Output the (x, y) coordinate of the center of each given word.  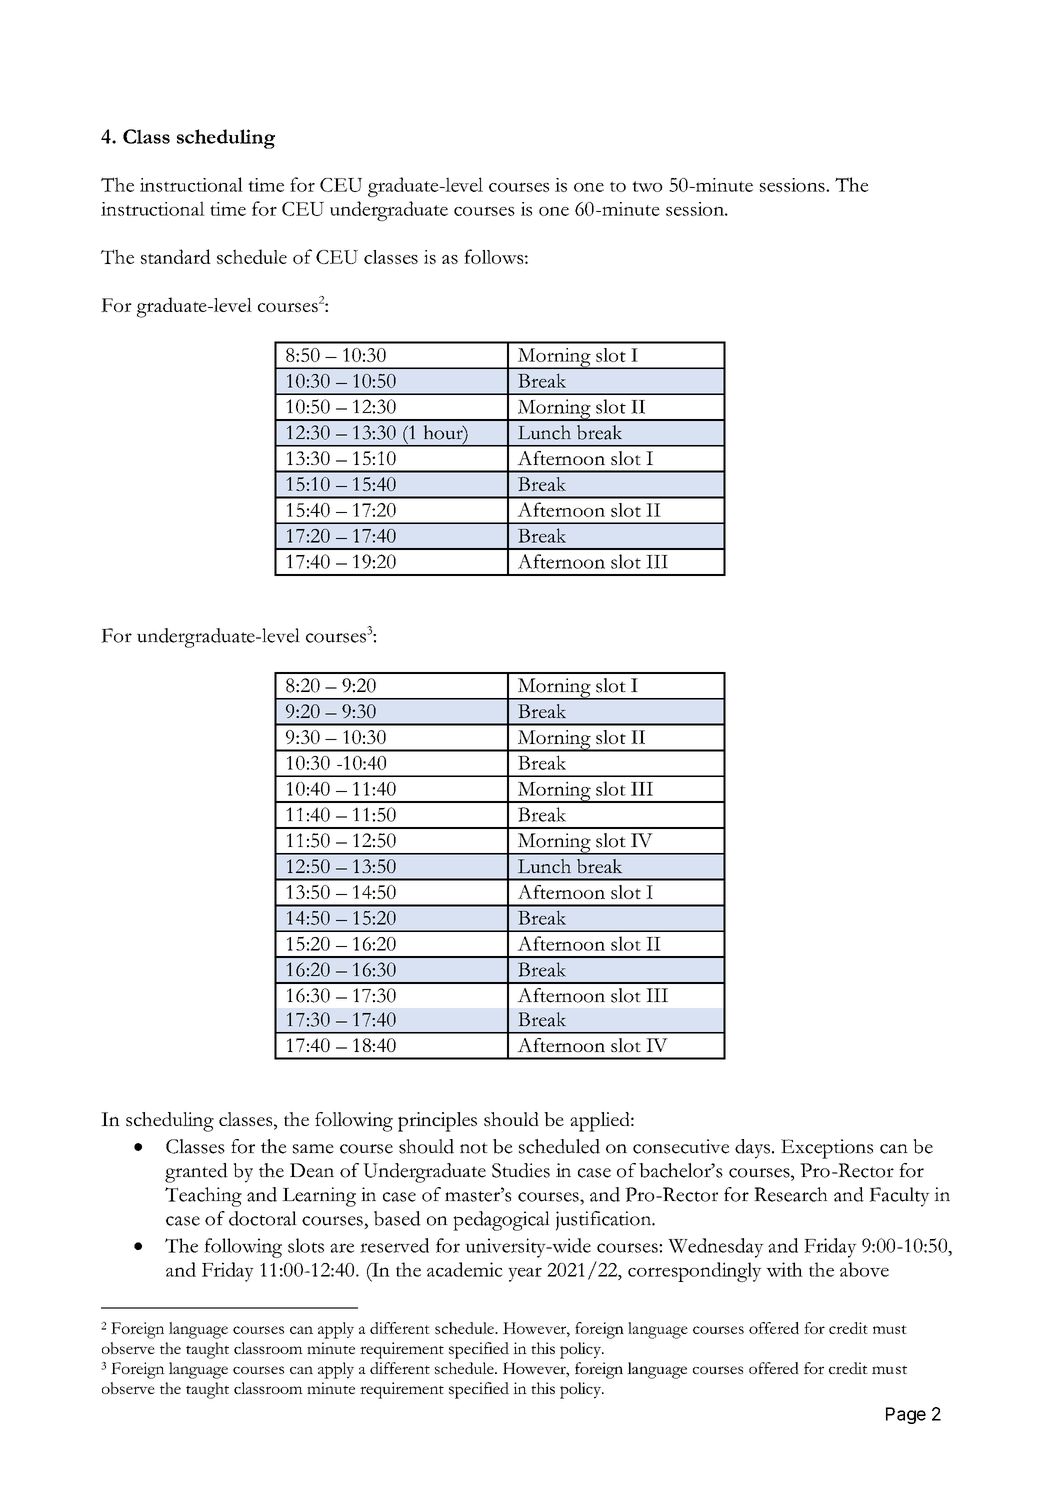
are (342, 1248)
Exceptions (827, 1149)
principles (437, 1122)
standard (176, 256)
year (525, 1274)
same (313, 1149)
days (752, 1149)
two (647, 186)
